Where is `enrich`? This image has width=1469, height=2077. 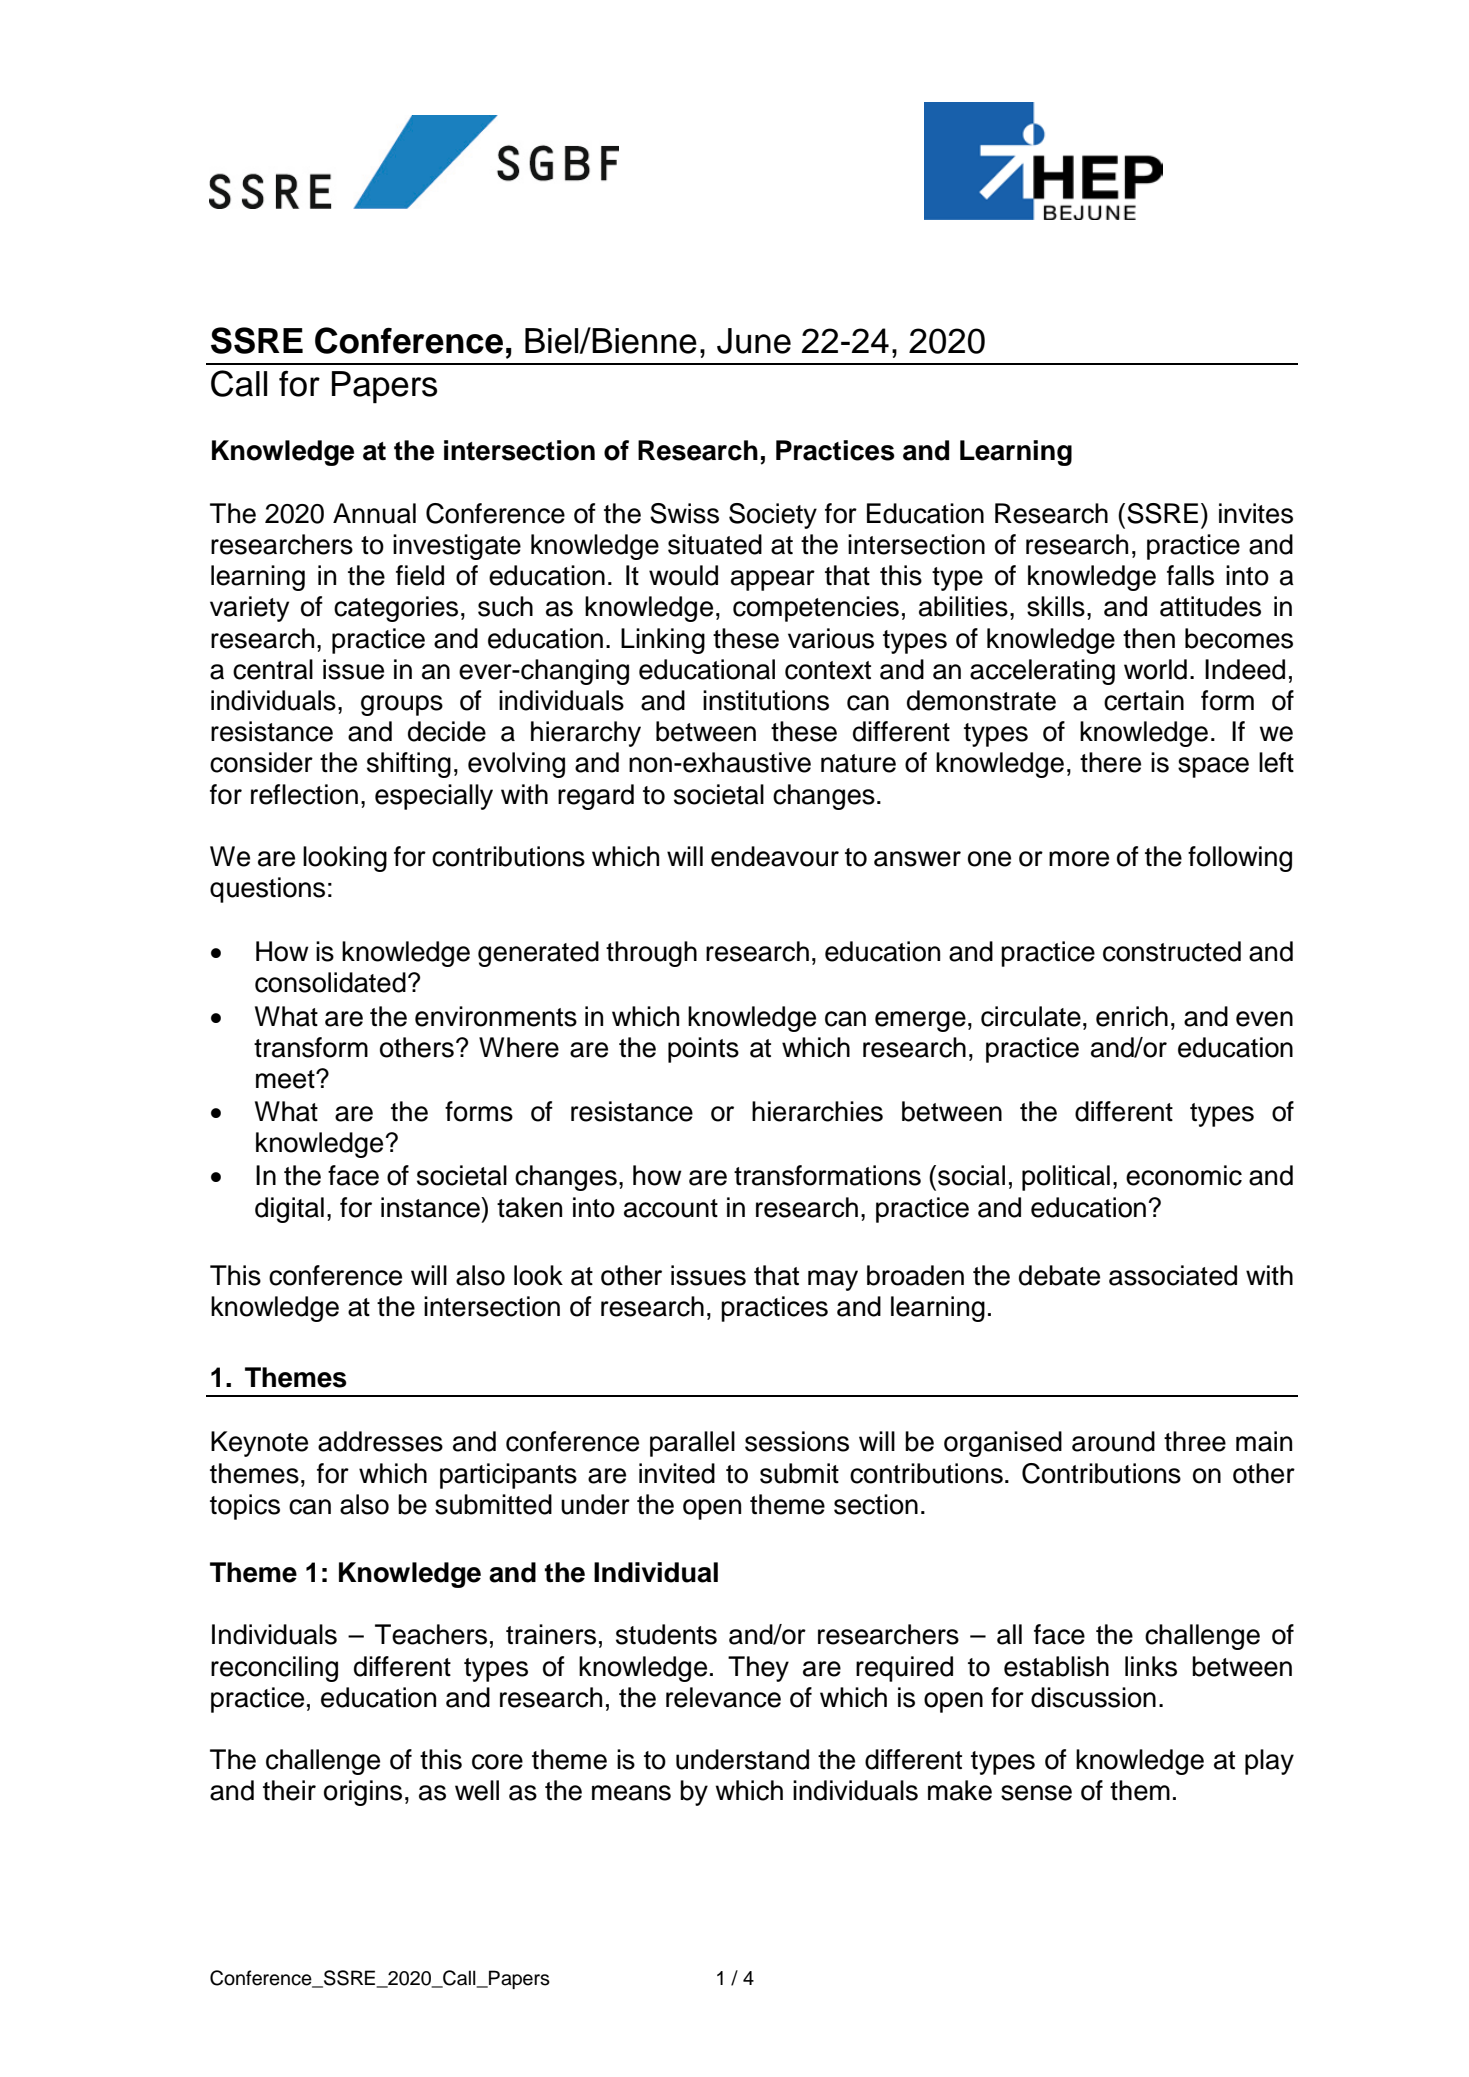
enrich is located at coordinates (1132, 1016).
